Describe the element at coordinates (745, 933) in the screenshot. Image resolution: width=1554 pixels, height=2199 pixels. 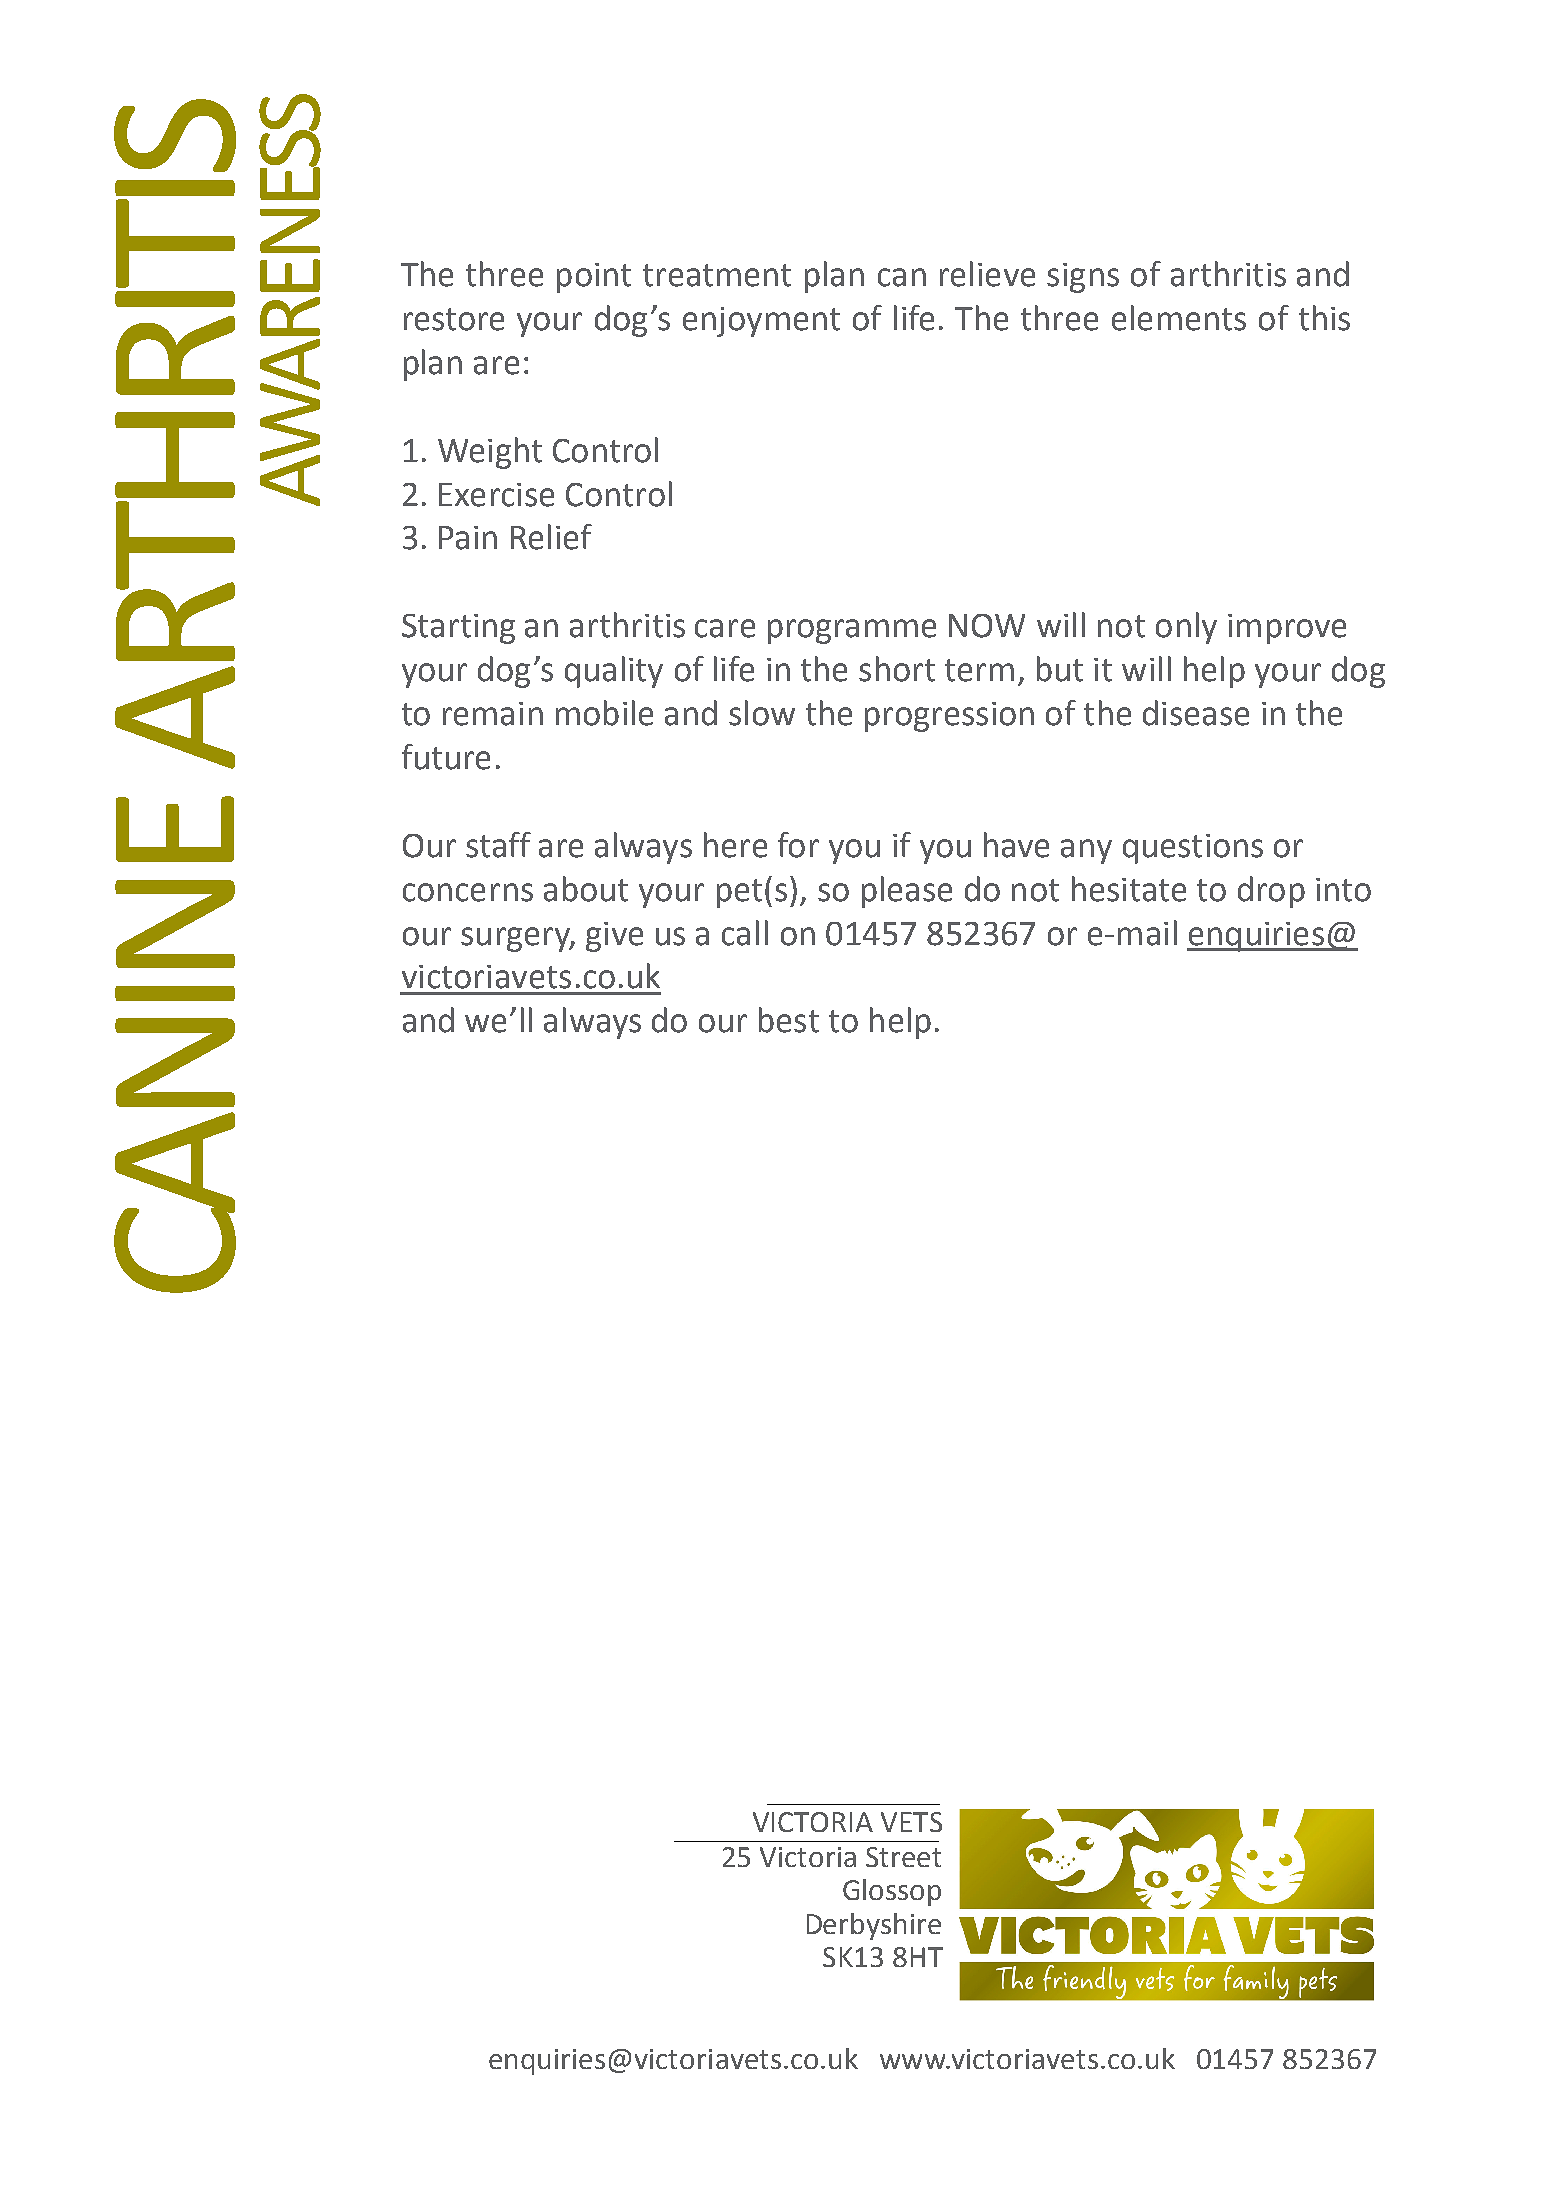
I see `call` at that location.
